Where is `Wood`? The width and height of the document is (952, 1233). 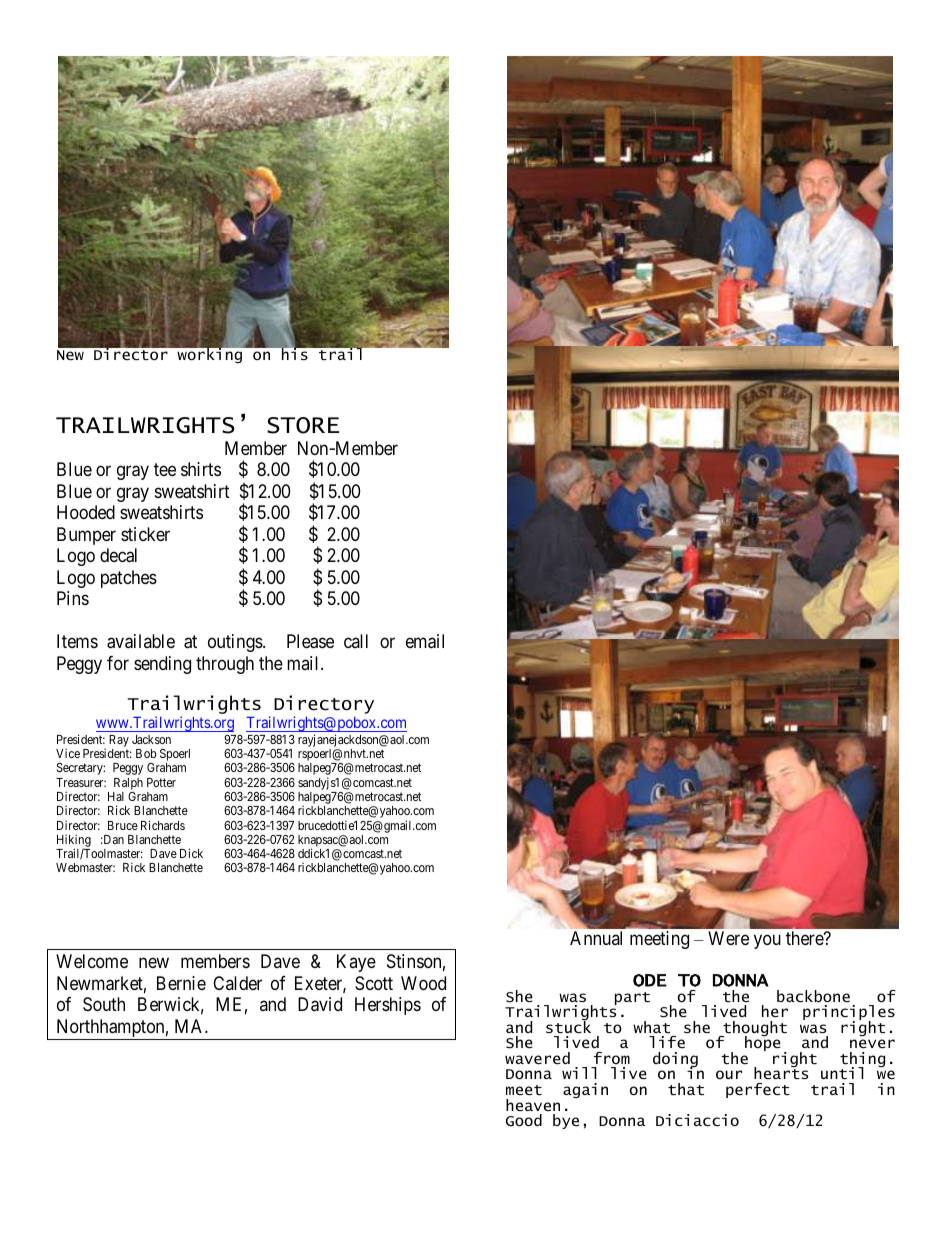 Wood is located at coordinates (423, 983).
